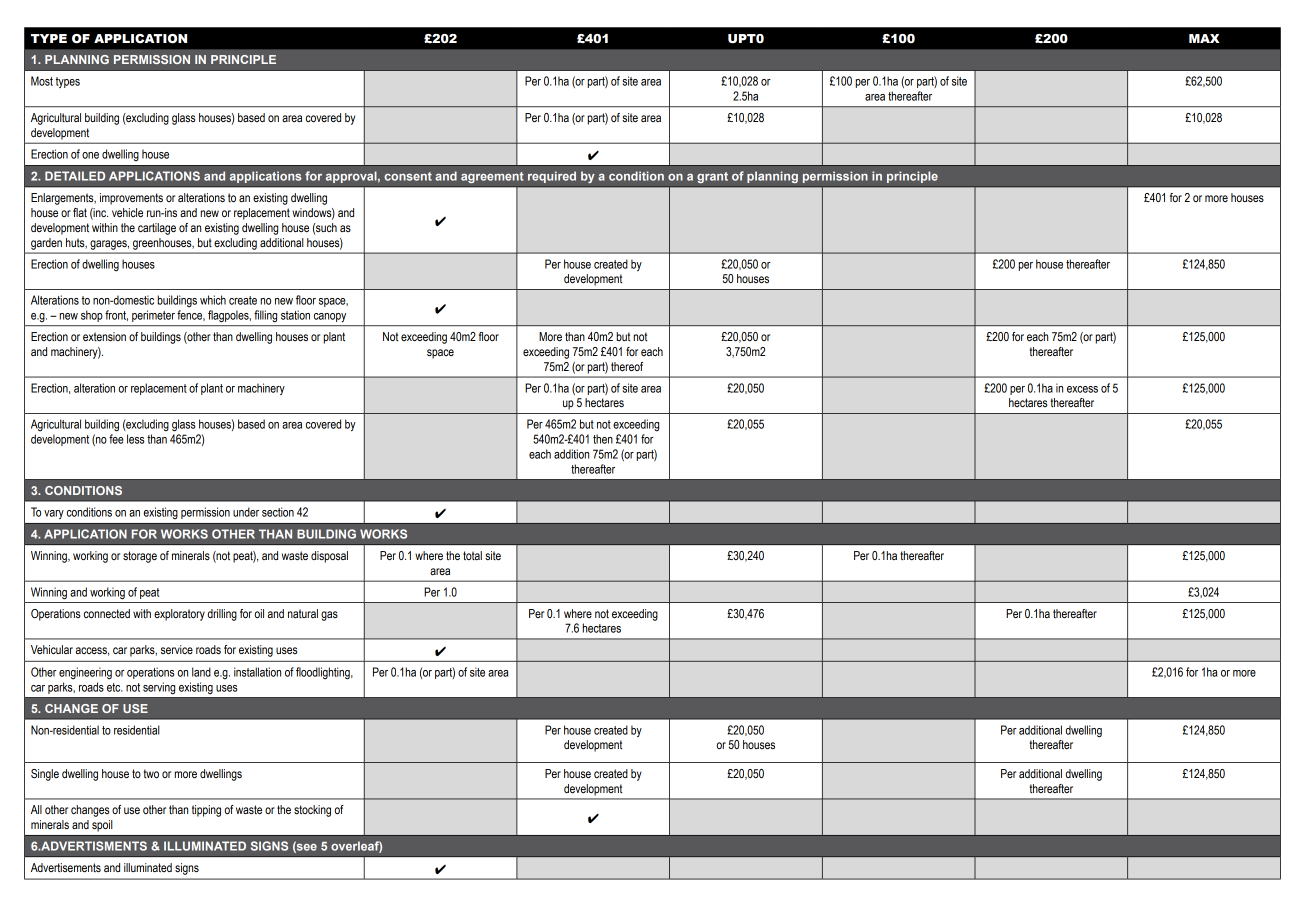  What do you see at coordinates (42, 81) in the screenshot?
I see `Most` at bounding box center [42, 81].
